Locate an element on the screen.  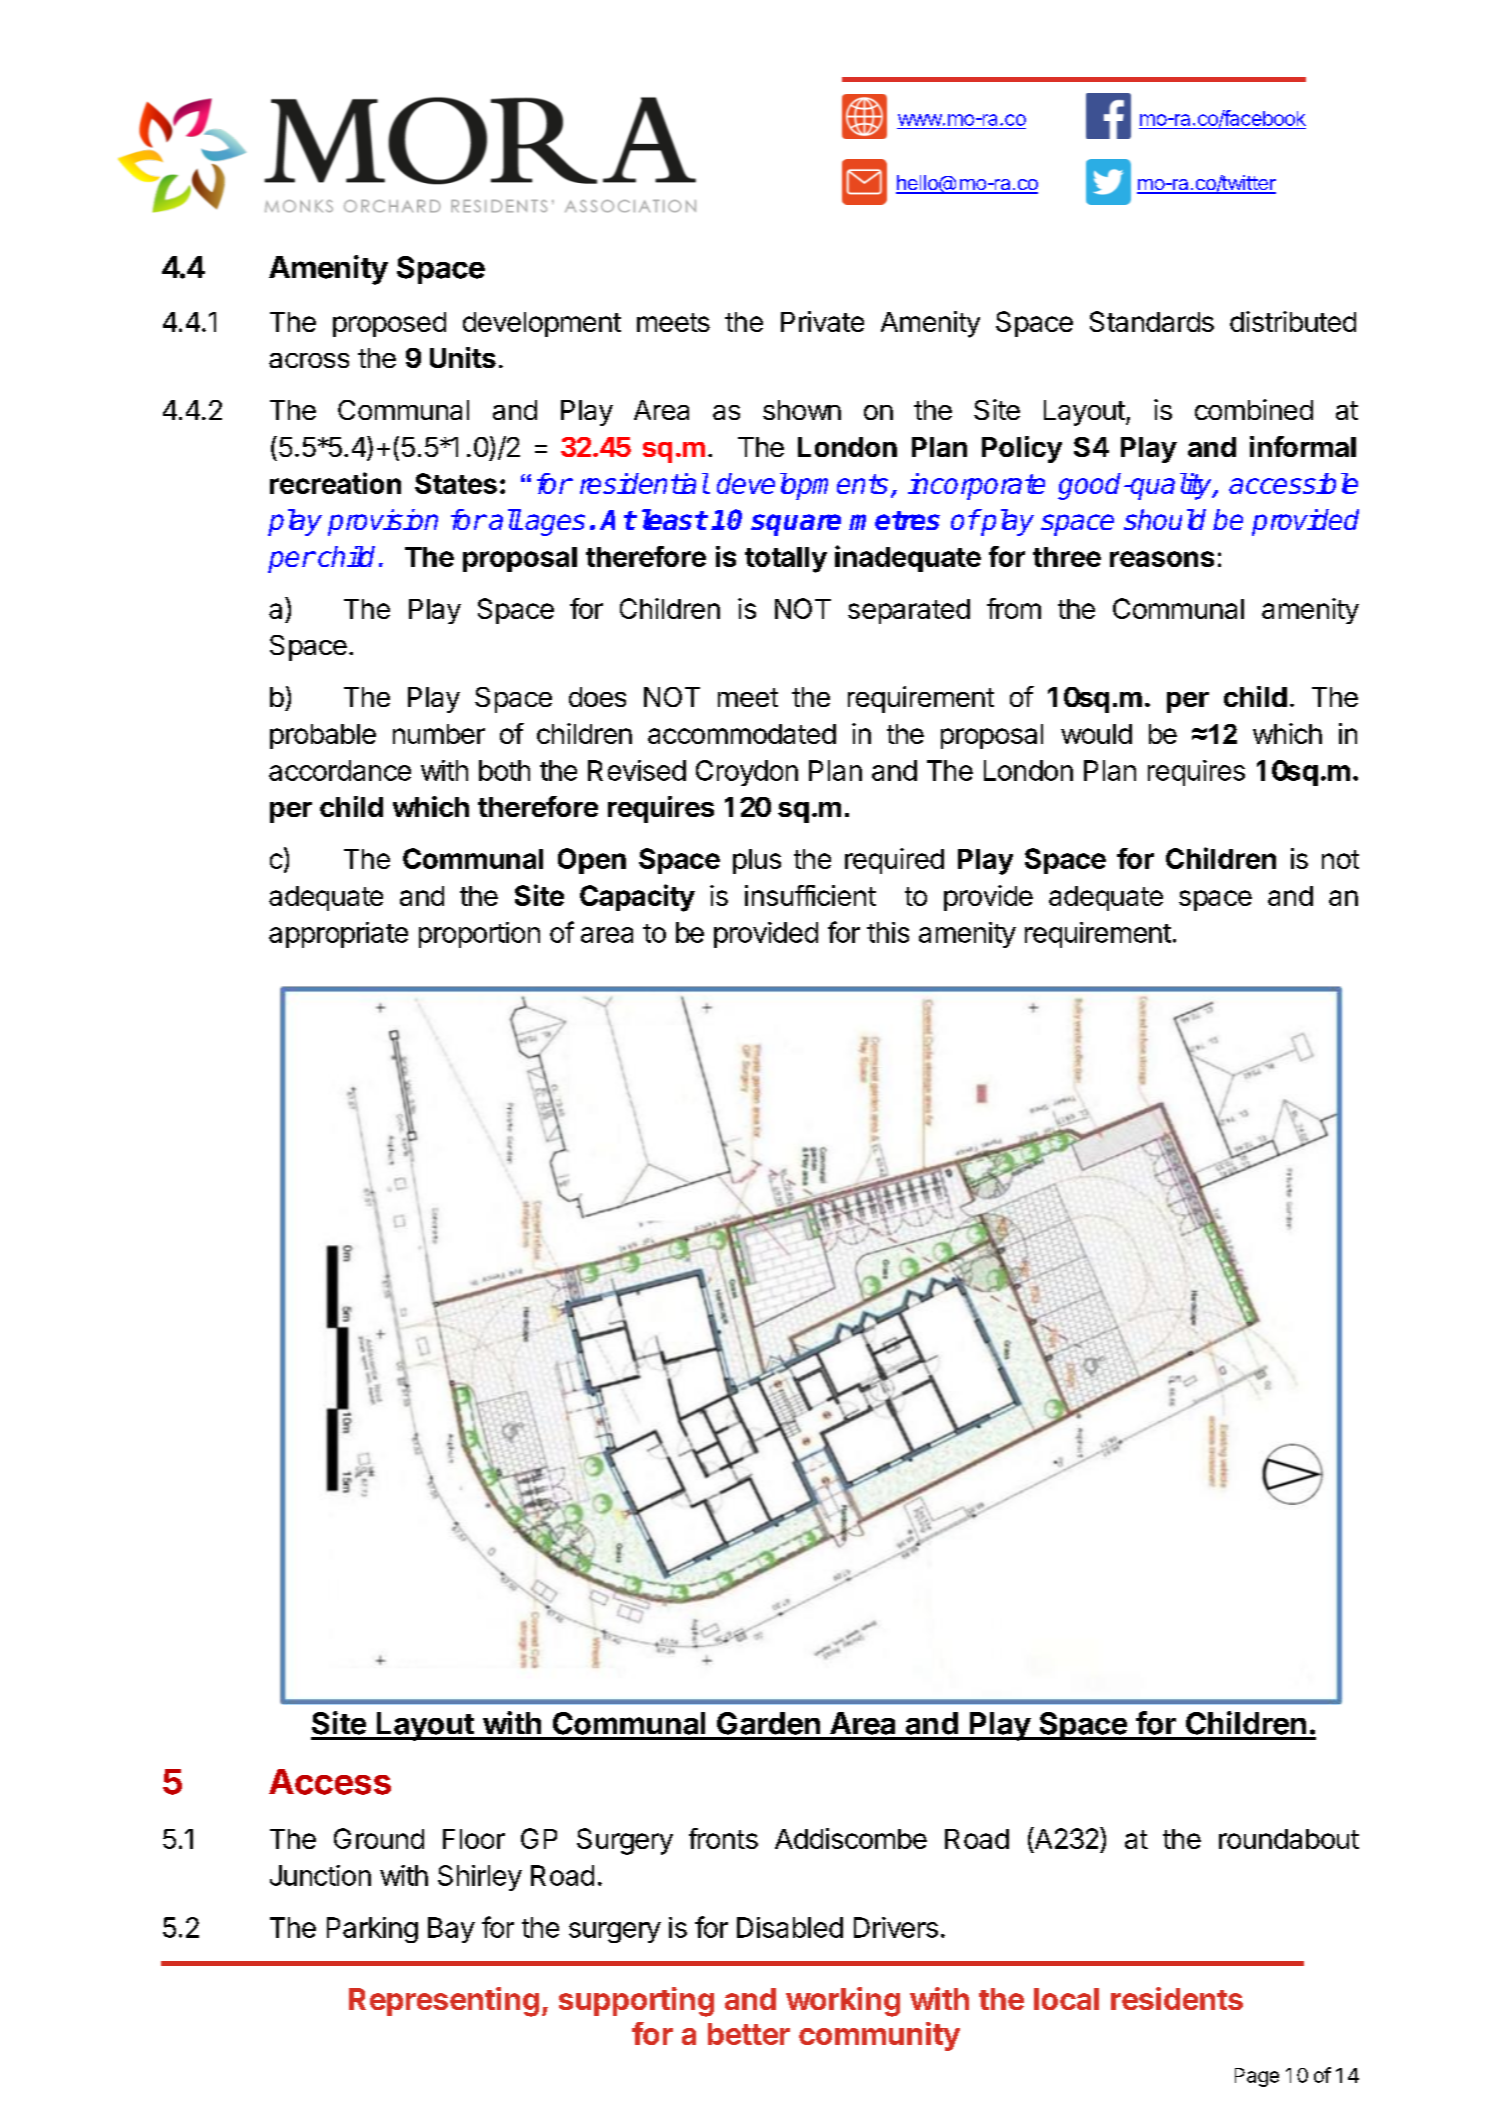
Standards is located at coordinates (1152, 321).
